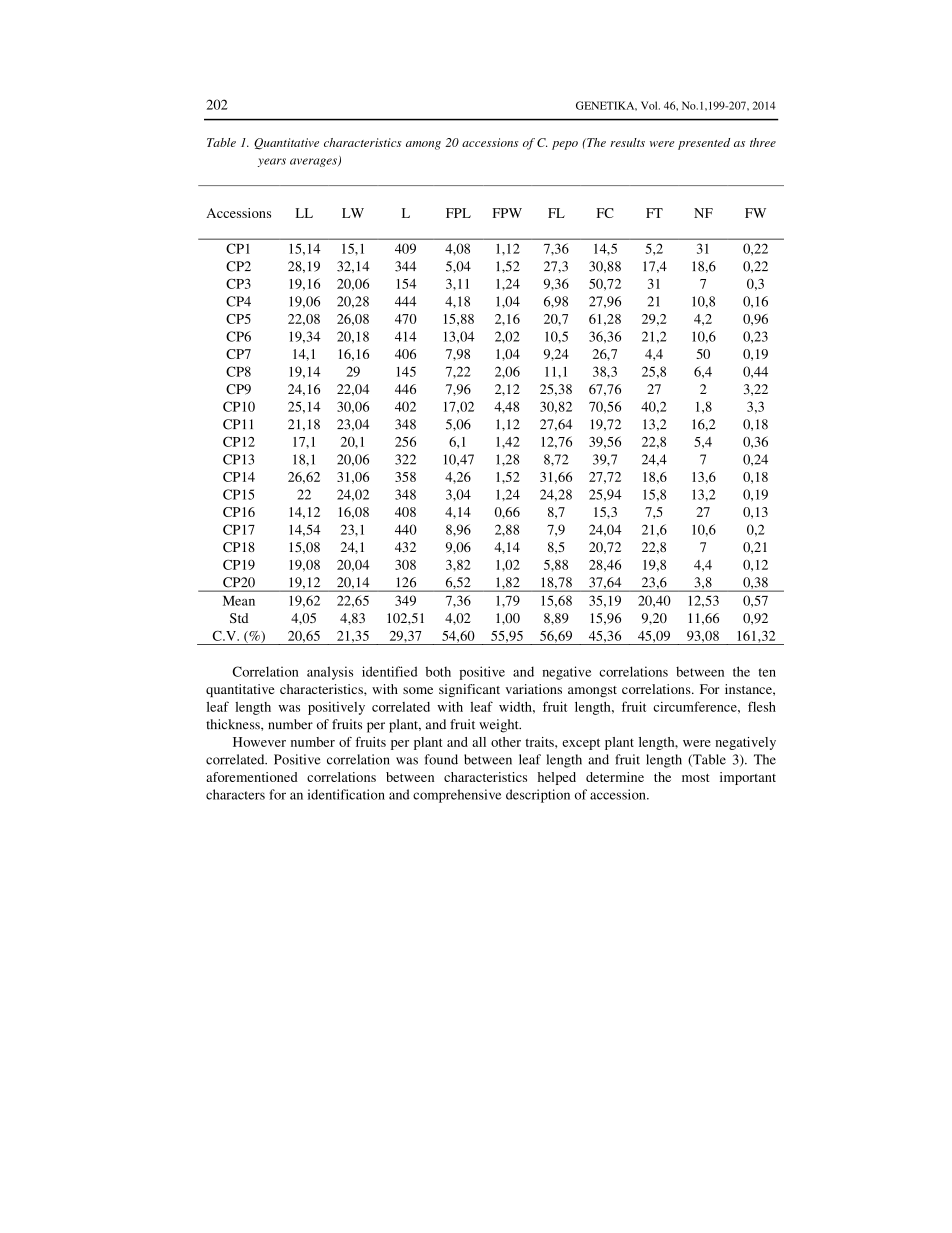 The width and height of the document is (952, 1233). I want to click on most, so click(696, 778).
